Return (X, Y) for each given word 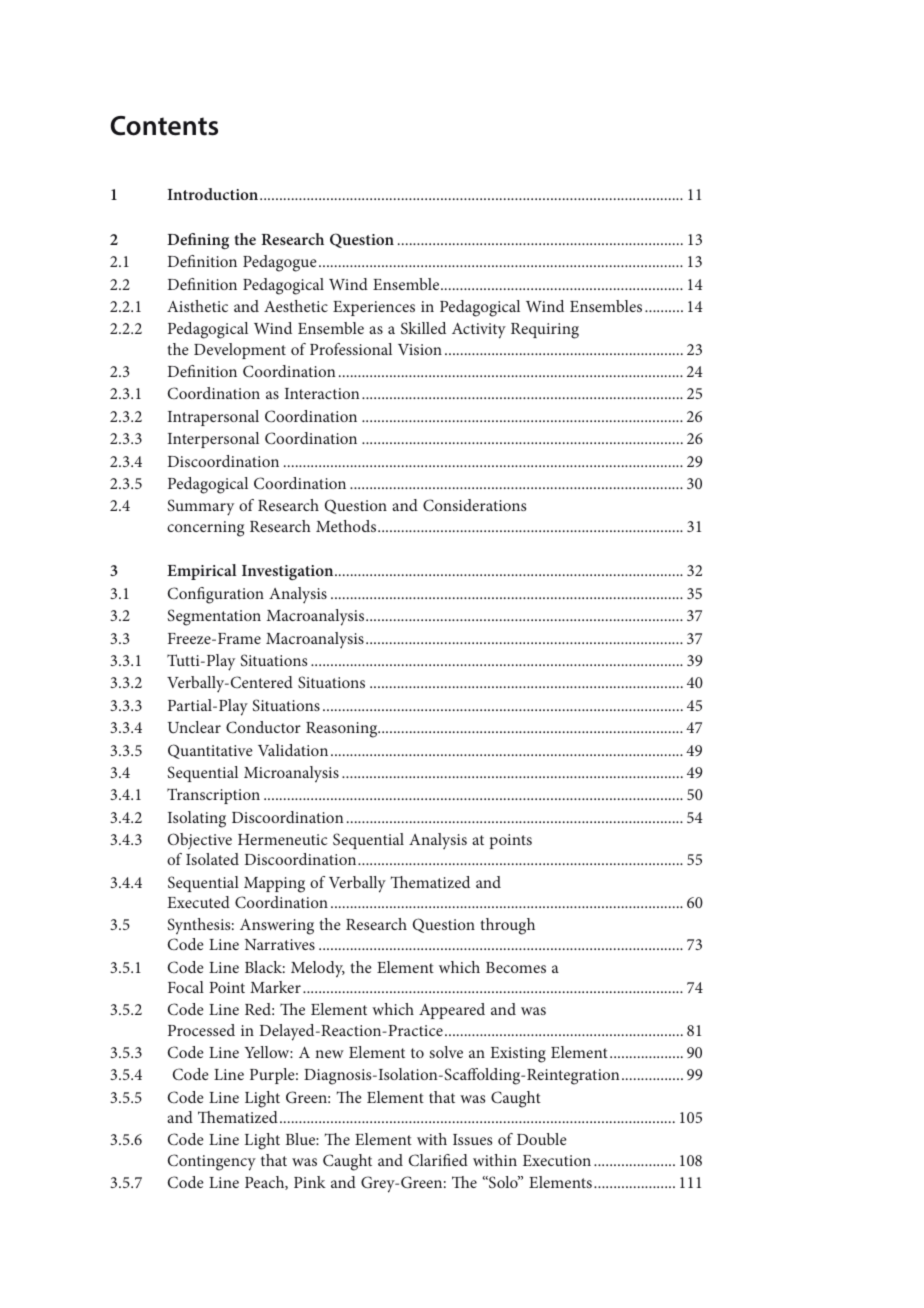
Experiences (374, 308)
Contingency (212, 1162)
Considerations (474, 505)
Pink (310, 1182)
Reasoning (343, 730)
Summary (200, 507)
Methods (347, 526)
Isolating (197, 819)
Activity (479, 331)
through (507, 926)
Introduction (214, 194)
